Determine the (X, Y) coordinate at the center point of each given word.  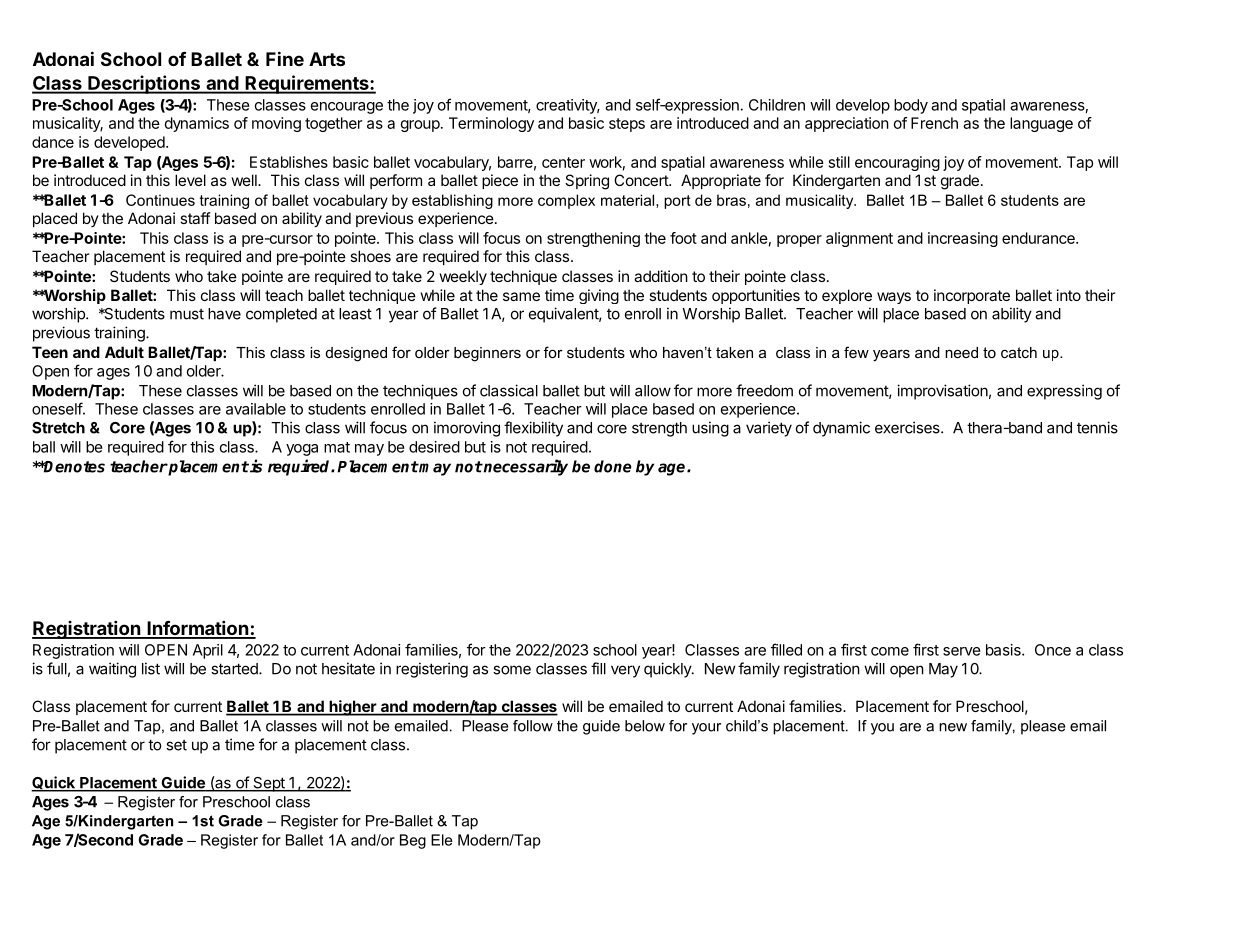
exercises (908, 427)
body (911, 106)
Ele (441, 840)
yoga (302, 450)
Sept (269, 784)
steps (627, 125)
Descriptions (144, 84)
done (613, 466)
